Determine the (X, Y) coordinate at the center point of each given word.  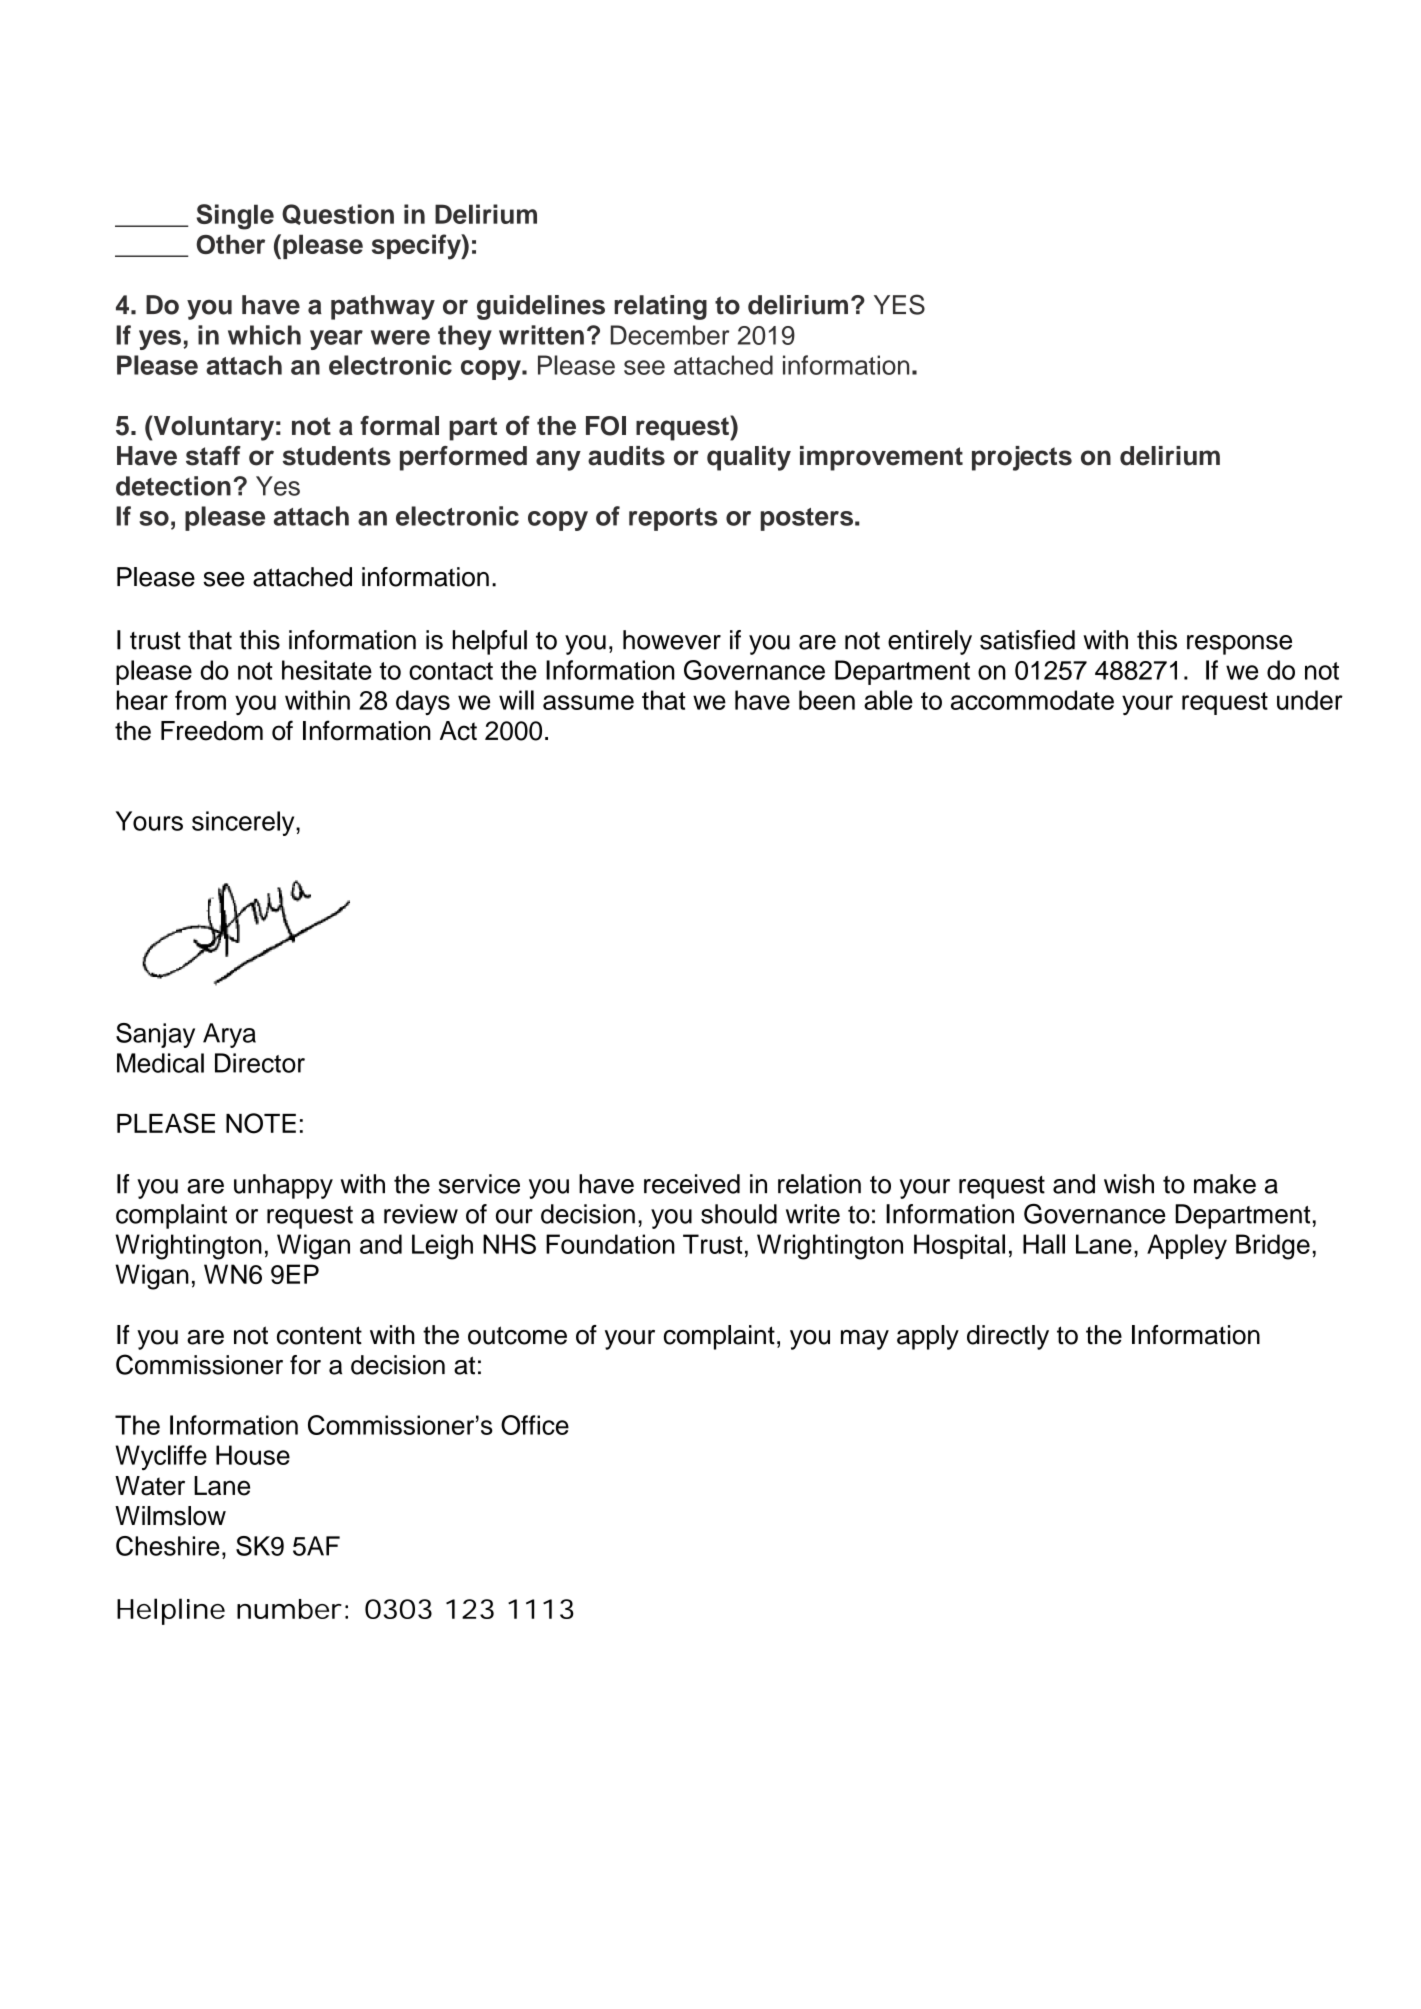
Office (535, 1425)
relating (660, 307)
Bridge (1273, 1247)
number (289, 1609)
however (672, 640)
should (739, 1214)
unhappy (283, 1186)
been (827, 700)
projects (1022, 458)
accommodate (1032, 700)
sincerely (244, 823)
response (1239, 645)
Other (230, 244)
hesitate (327, 670)
